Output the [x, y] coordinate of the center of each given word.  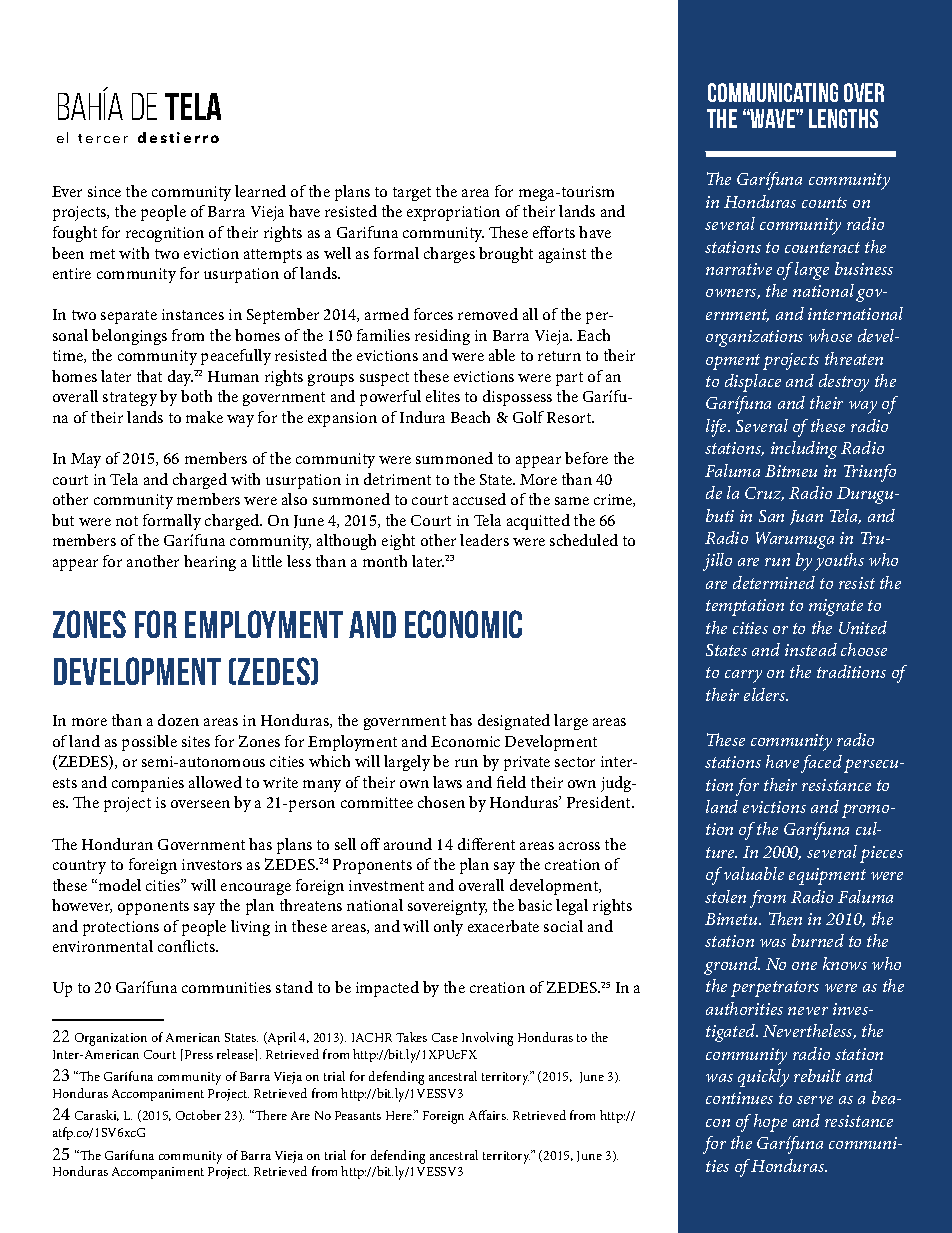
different [486, 844]
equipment [827, 876]
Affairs [488, 1115]
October [198, 1115]
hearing [210, 563]
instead [811, 649]
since [104, 191]
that [149, 376]
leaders [484, 540]
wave [773, 118]
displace [753, 383]
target [412, 194]
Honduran [117, 844]
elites [443, 396]
